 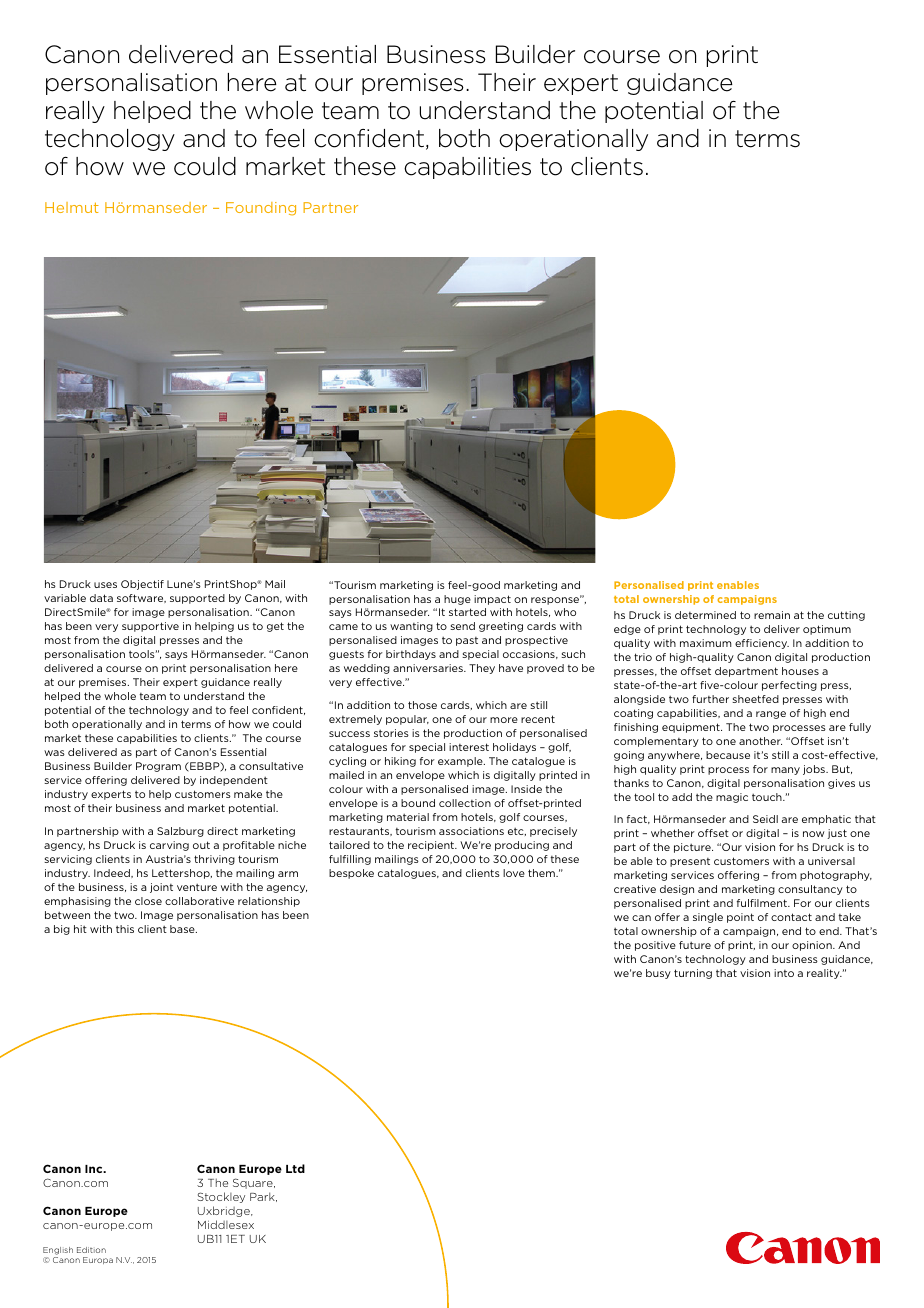 I want to click on close, so click(x=148, y=901).
